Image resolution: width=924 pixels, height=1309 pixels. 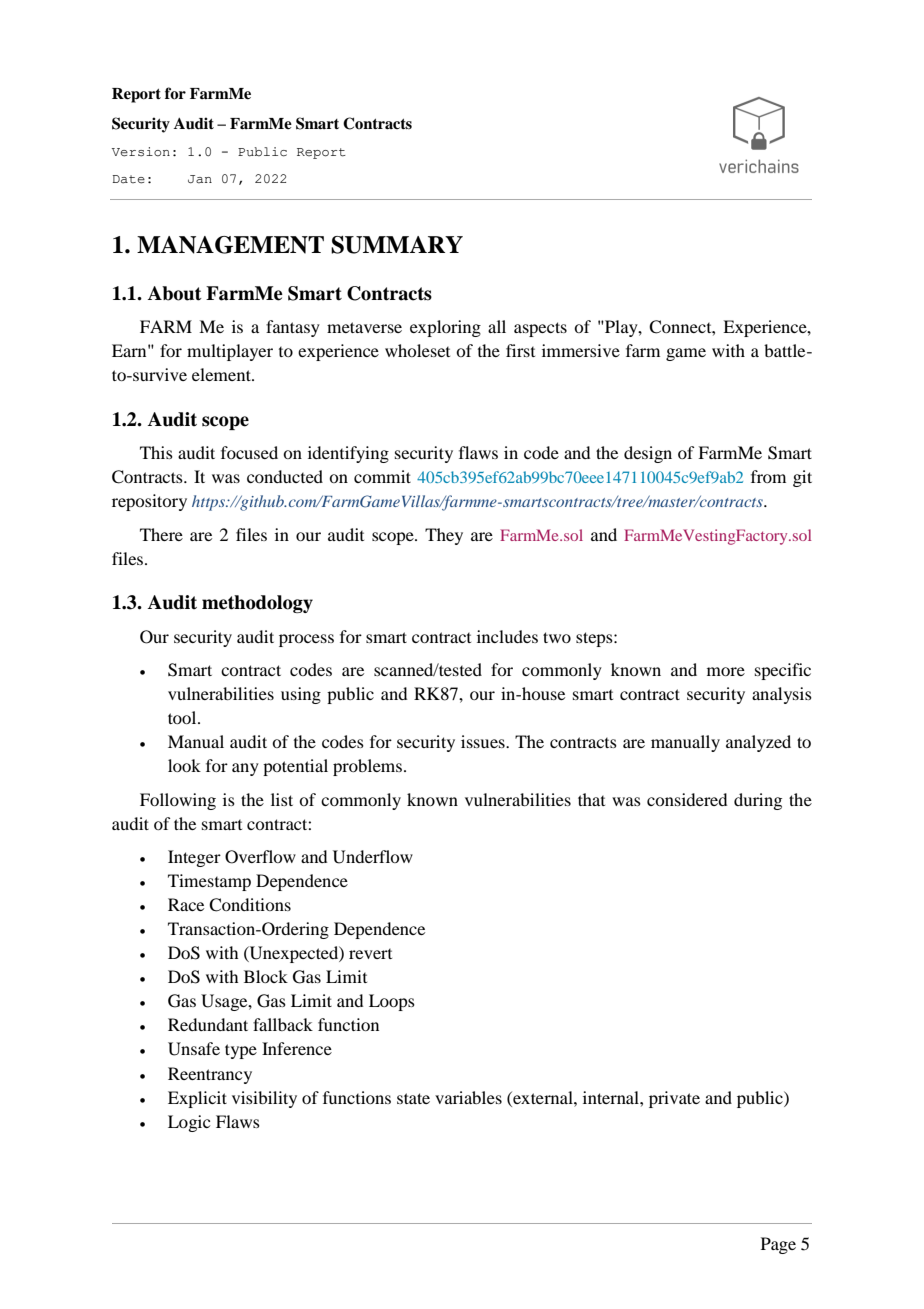 I want to click on Block, so click(x=266, y=976).
